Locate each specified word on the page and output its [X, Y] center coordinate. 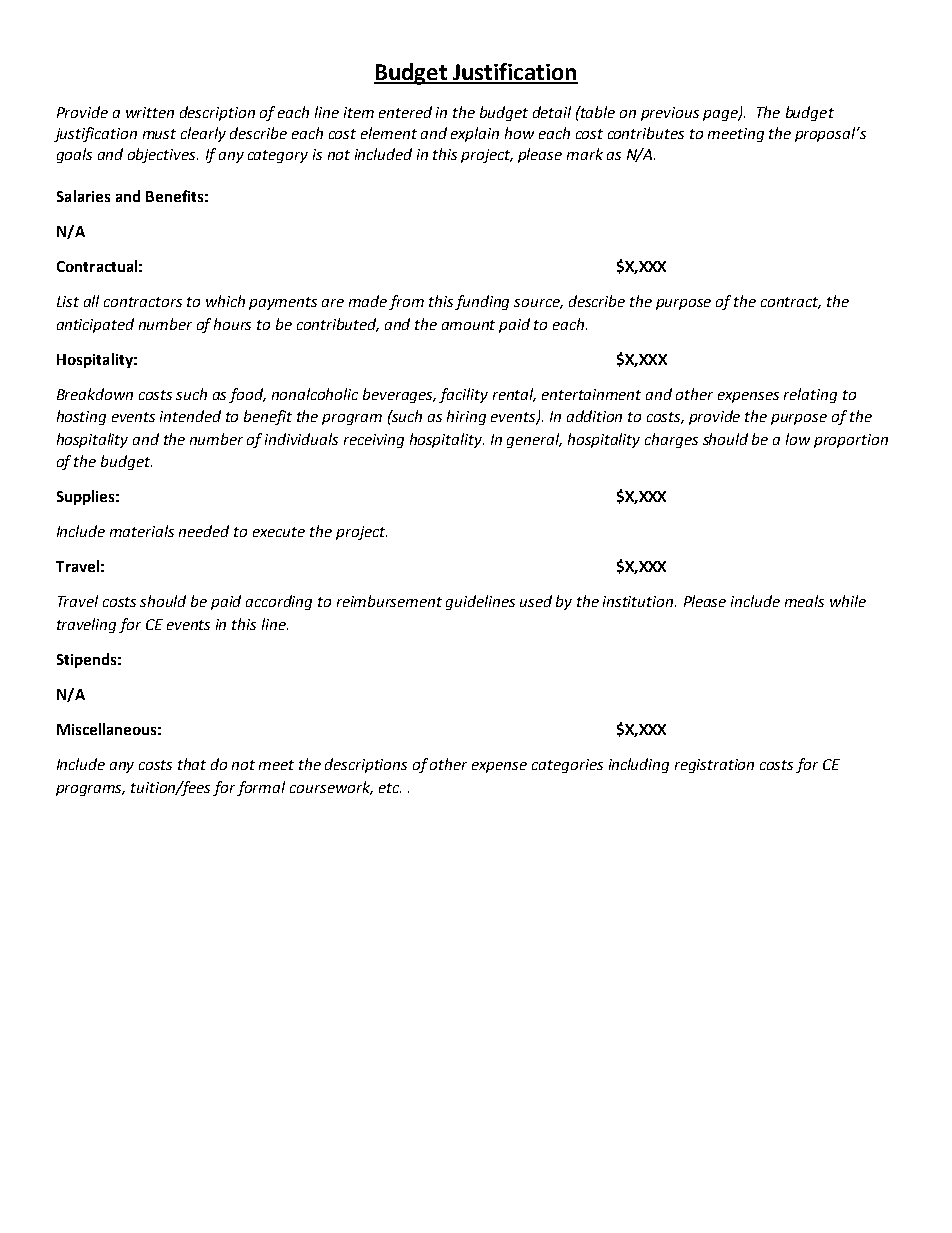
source [538, 304]
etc [390, 788]
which [225, 301]
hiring [466, 417]
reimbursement [389, 601]
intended [190, 416]
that [192, 764]
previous [670, 114]
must [159, 134]
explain [475, 134]
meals [804, 601]
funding [482, 302]
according [279, 602]
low [798, 439]
